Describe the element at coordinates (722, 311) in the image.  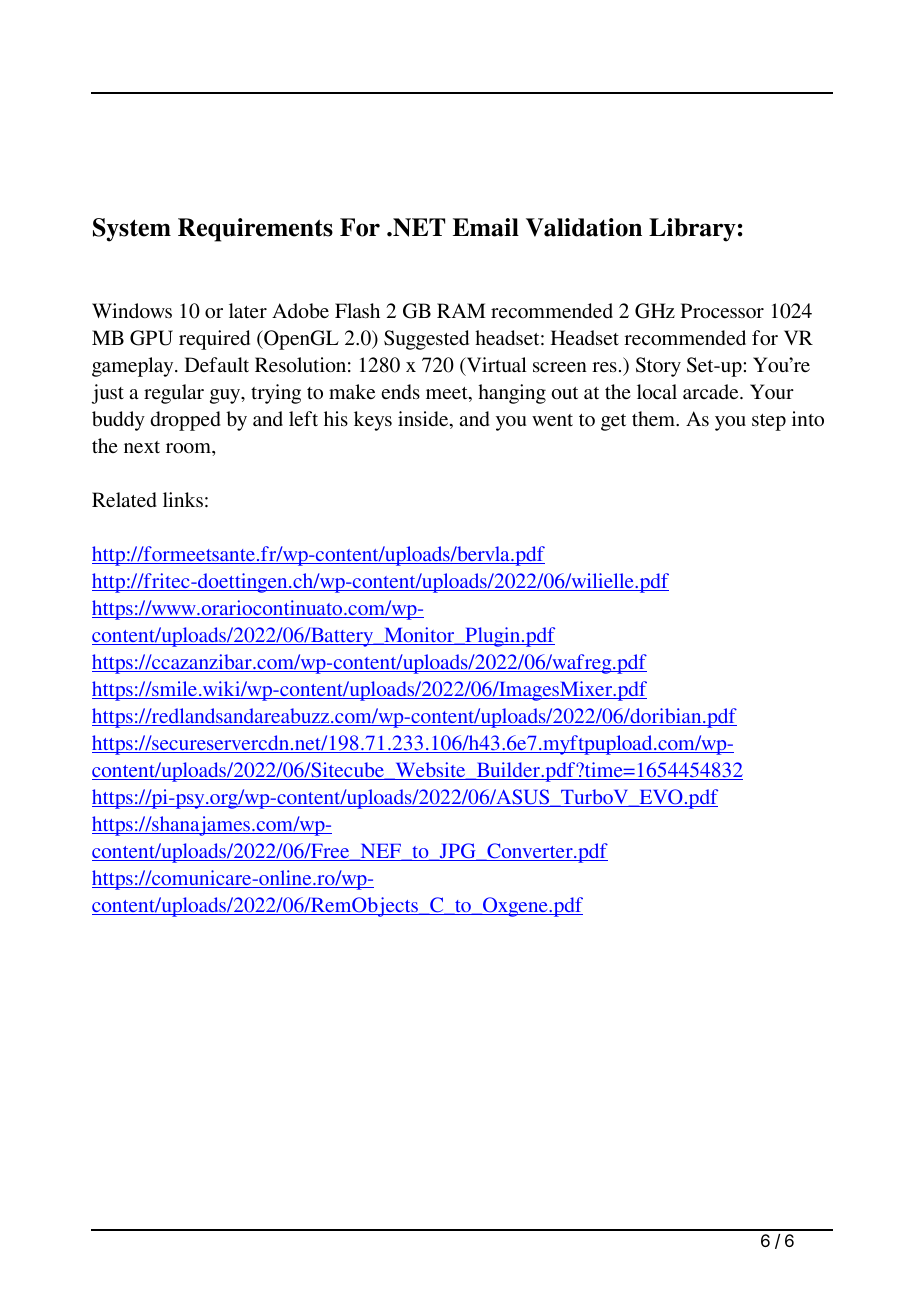
I see `Processor` at that location.
